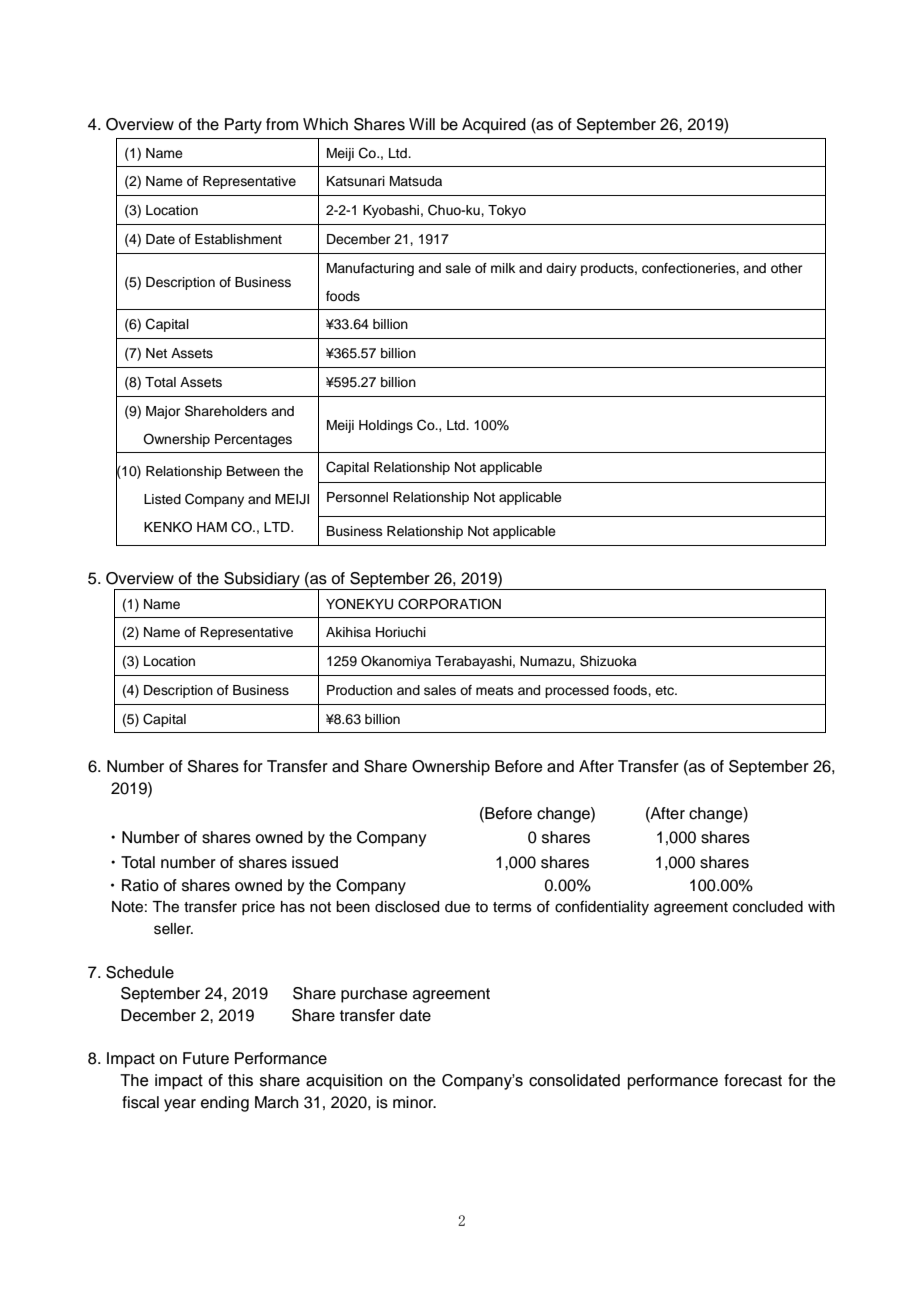 This page has height=1308, width=924. What do you see at coordinates (665, 690) in the page?
I see `etc` at bounding box center [665, 690].
